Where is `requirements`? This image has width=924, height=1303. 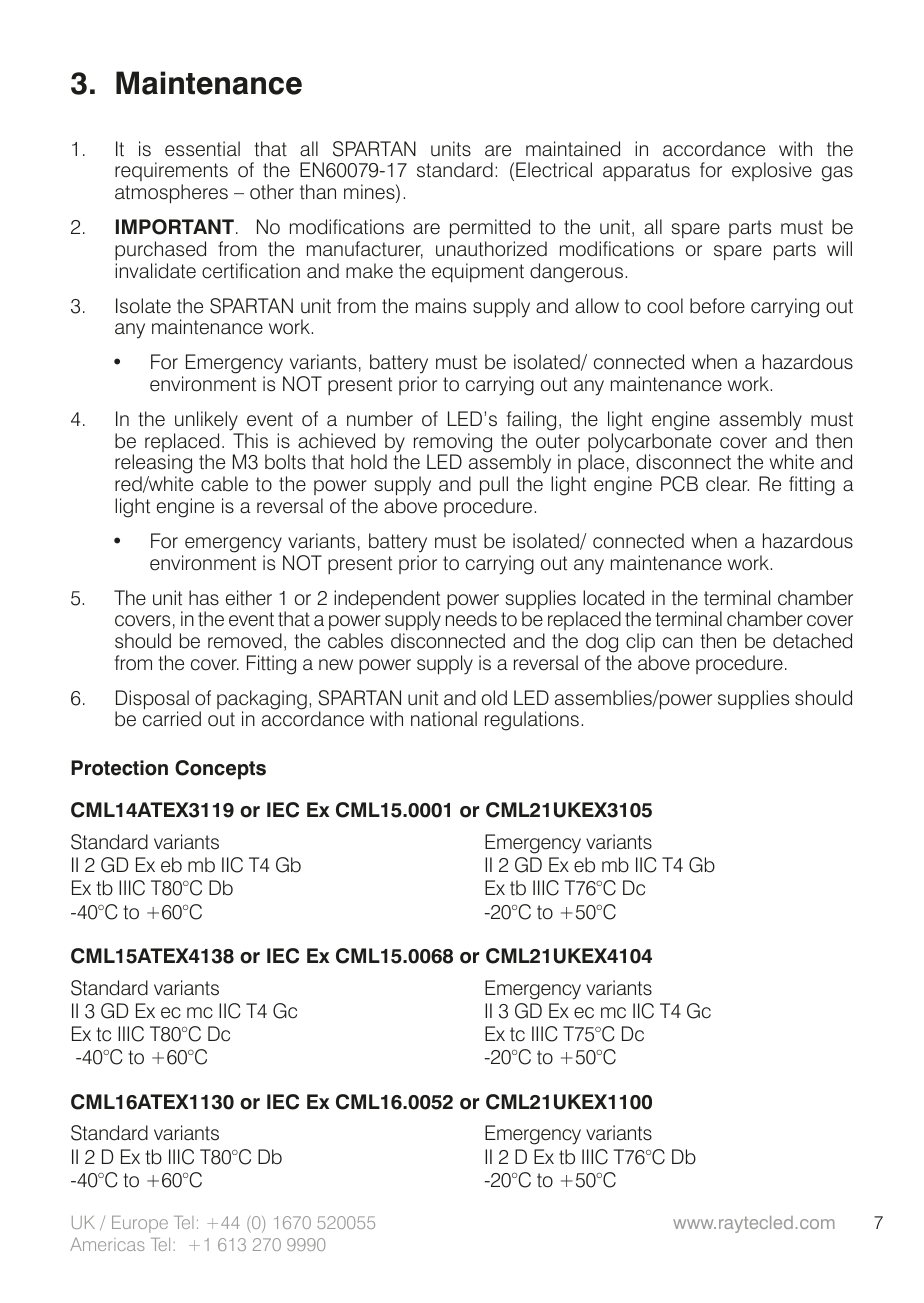
requirements is located at coordinates (171, 173).
